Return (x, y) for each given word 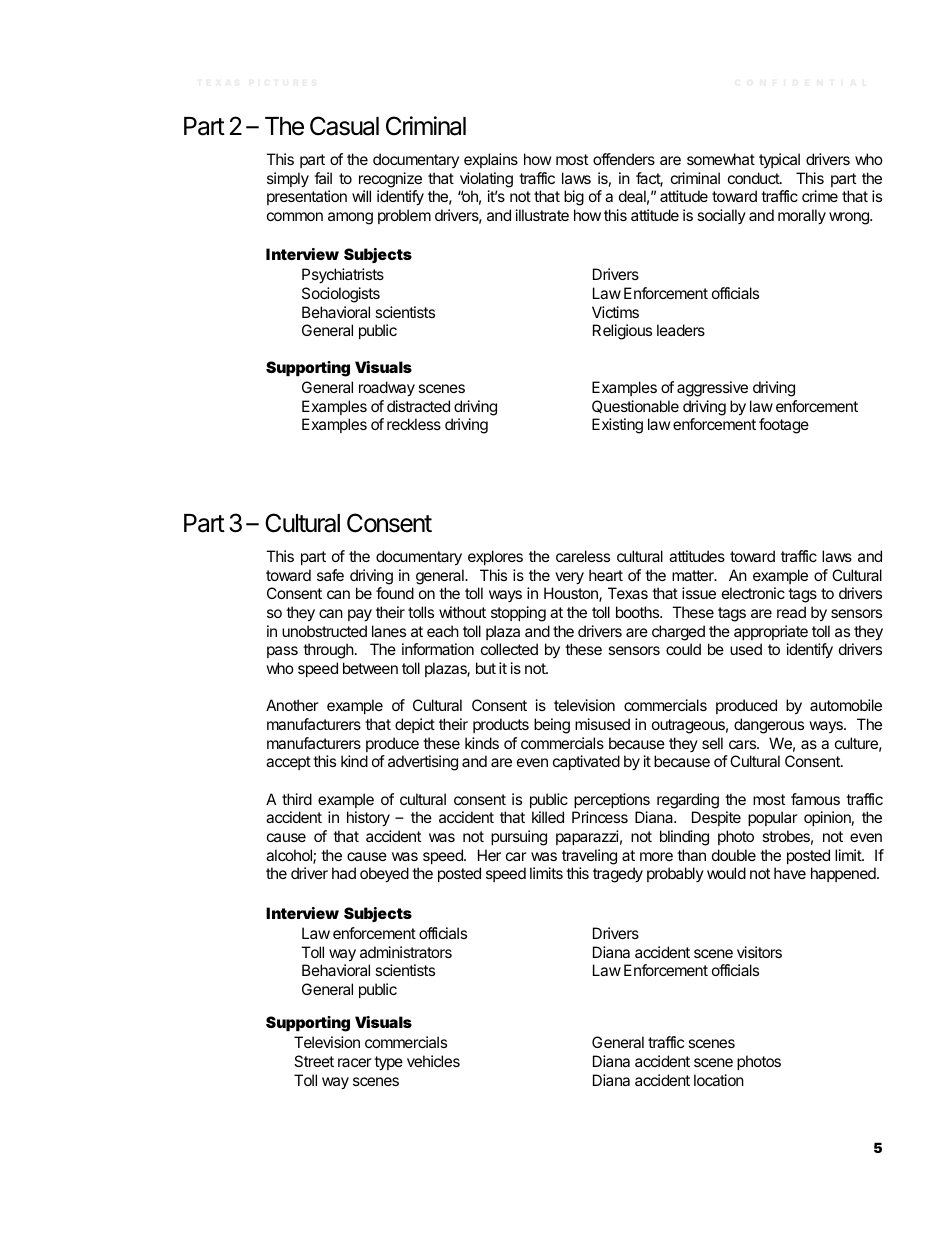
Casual (344, 126)
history (368, 819)
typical (779, 160)
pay (360, 615)
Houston (572, 594)
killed (548, 817)
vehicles (433, 1061)
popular (773, 818)
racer (355, 1062)
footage (784, 426)
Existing (617, 426)
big (574, 198)
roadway (387, 389)
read (791, 612)
